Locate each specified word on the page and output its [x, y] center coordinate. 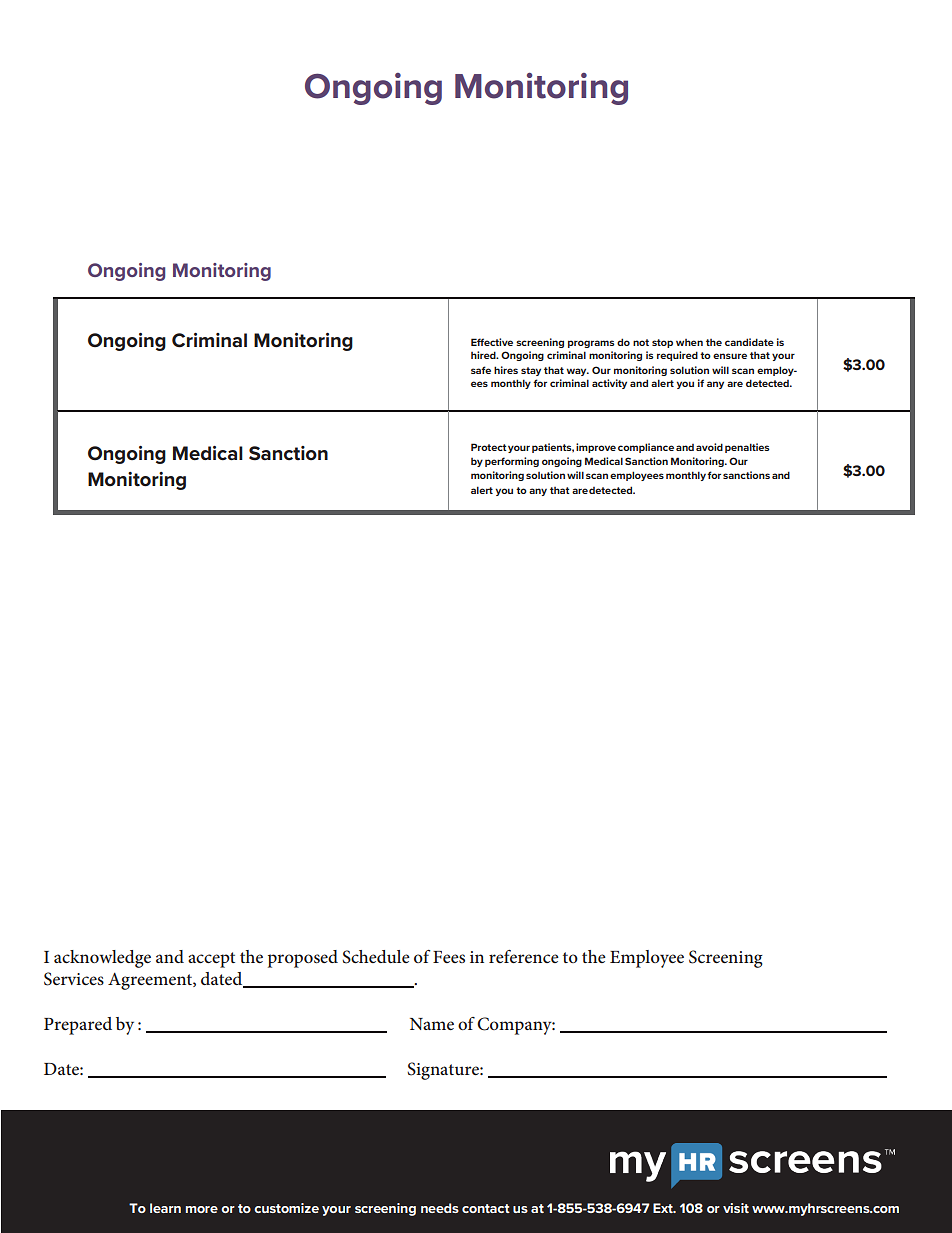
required [677, 356]
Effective [492, 342]
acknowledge [102, 959]
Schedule [376, 957]
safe [481, 370]
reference [524, 956]
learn [165, 1208]
